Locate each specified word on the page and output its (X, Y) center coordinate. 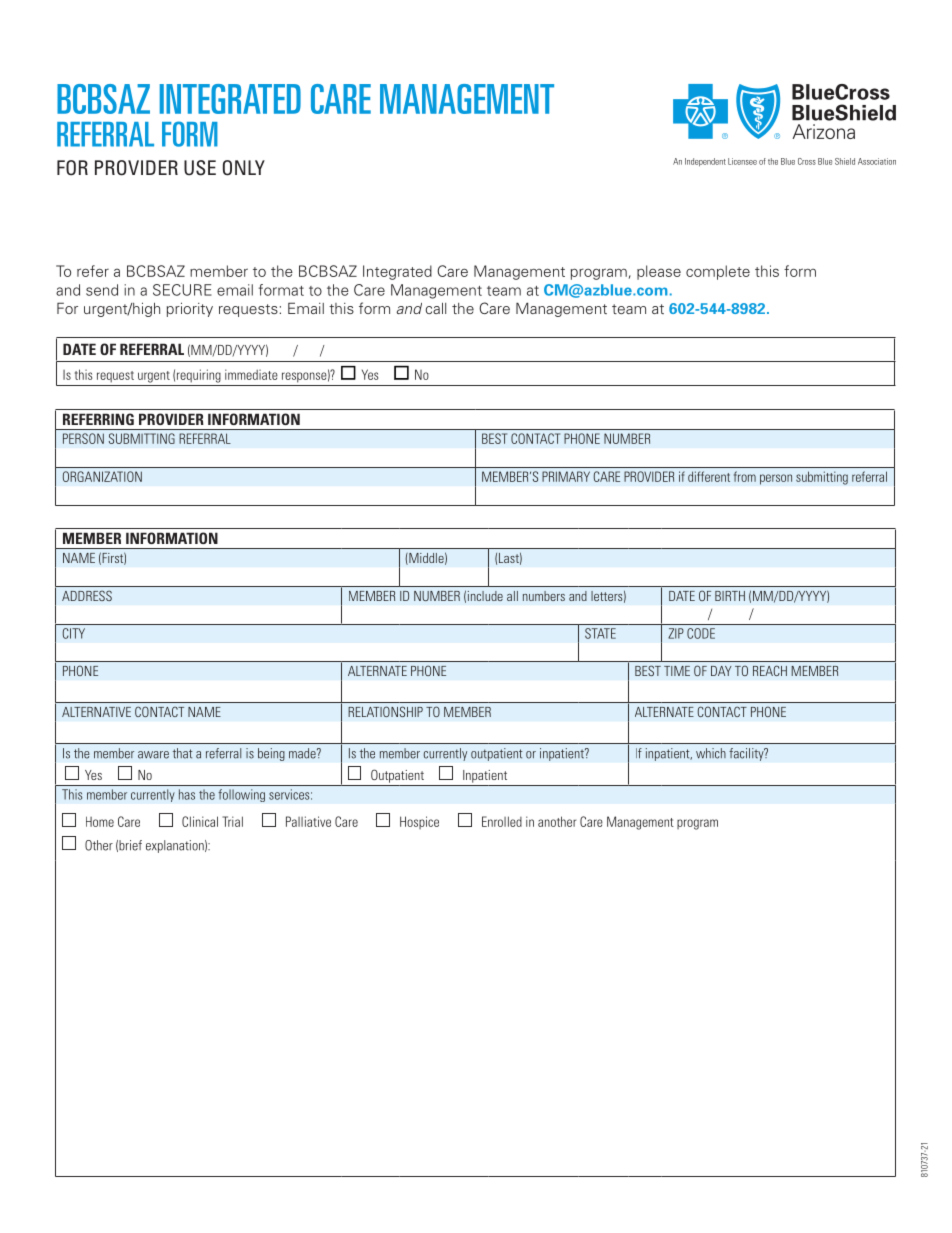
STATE (600, 633)
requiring (199, 376)
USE (200, 168)
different (709, 476)
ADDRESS (87, 595)
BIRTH (730, 596)
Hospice (419, 822)
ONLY (244, 168)
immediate (251, 374)
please (659, 272)
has (187, 794)
